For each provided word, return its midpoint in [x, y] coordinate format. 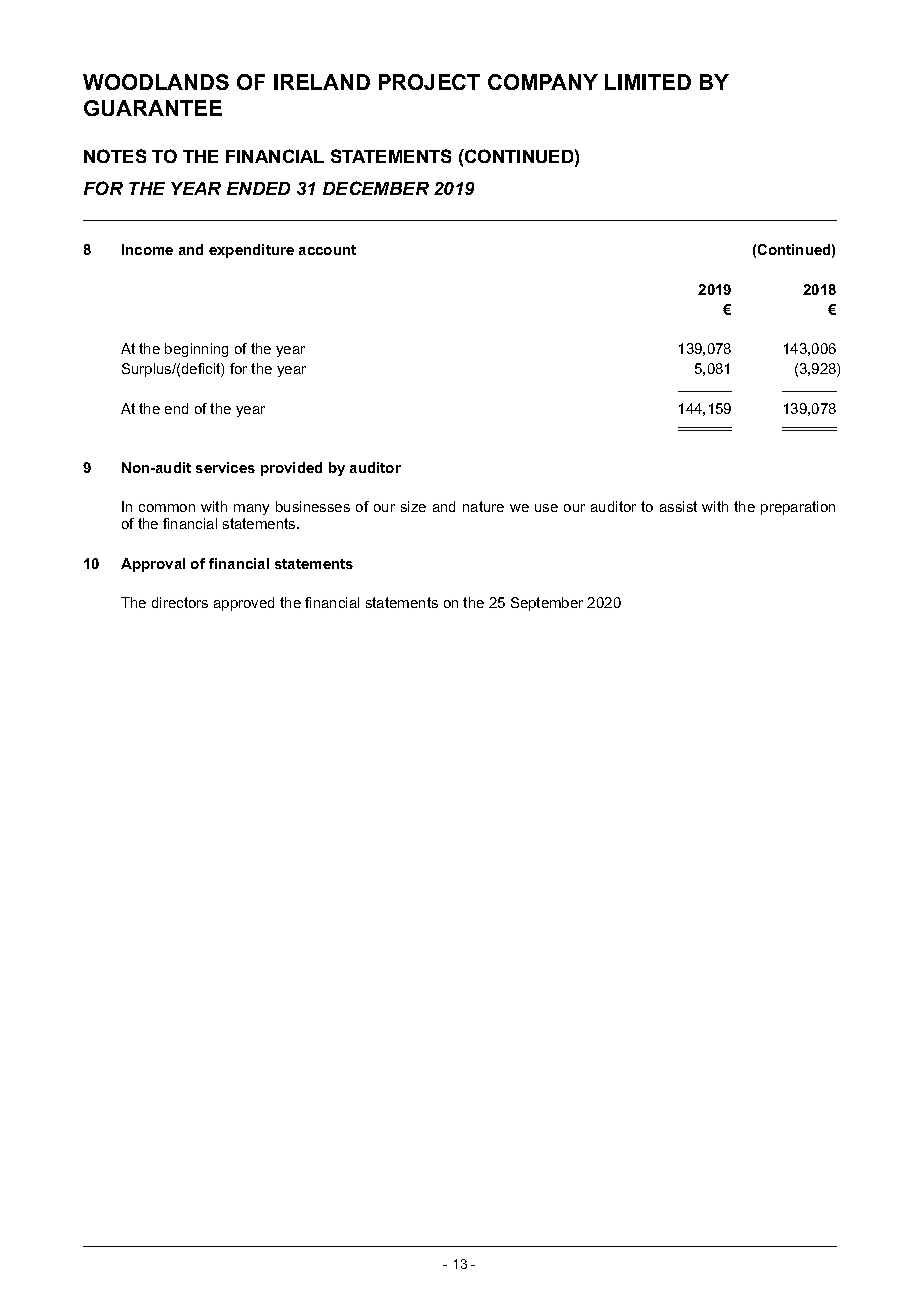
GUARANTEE [153, 108]
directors [180, 602]
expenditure [251, 251]
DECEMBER [376, 188]
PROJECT [429, 82]
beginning [196, 350]
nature [483, 506]
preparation [798, 508]
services [225, 467]
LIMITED [648, 82]
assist [678, 506]
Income [147, 249]
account [327, 250]
